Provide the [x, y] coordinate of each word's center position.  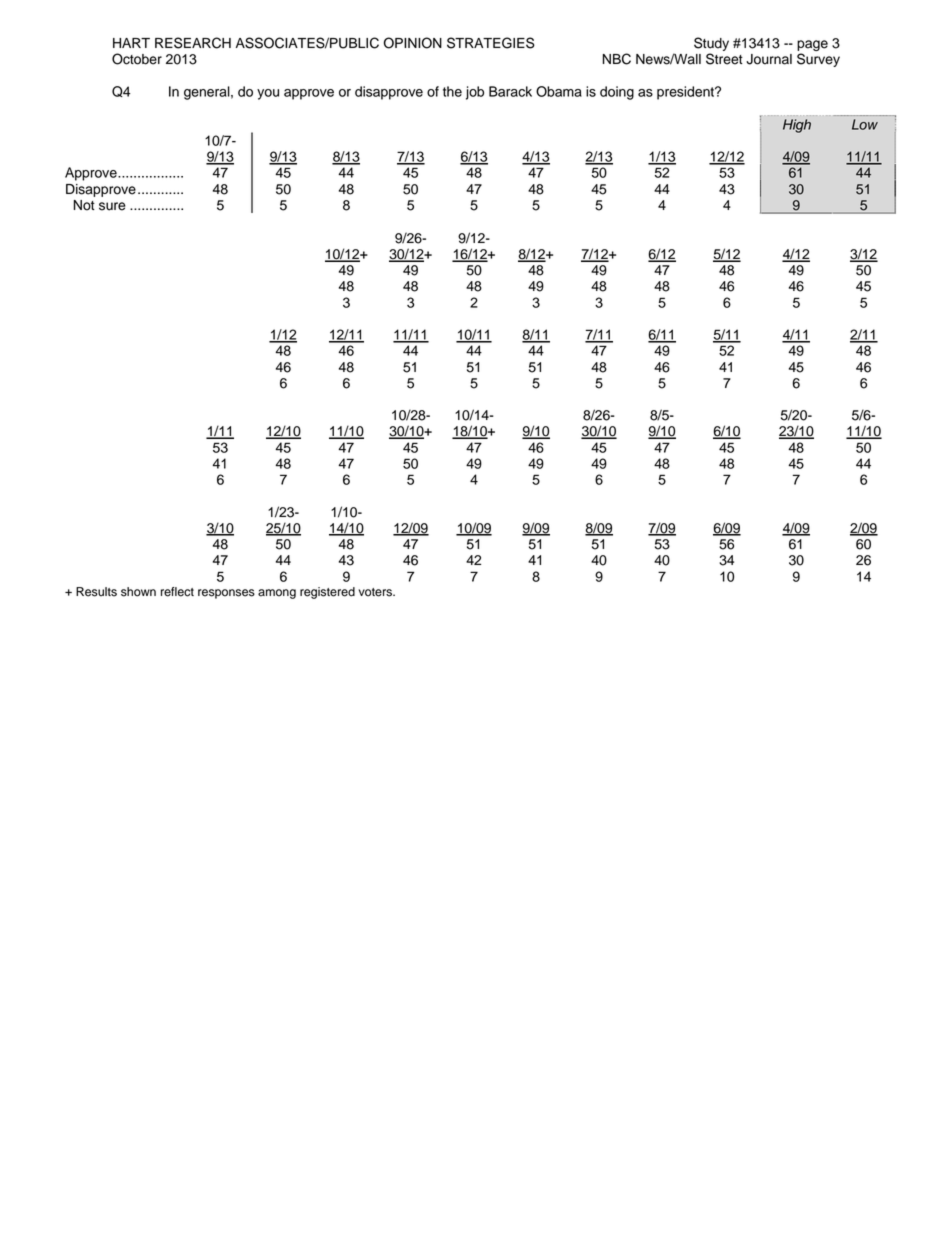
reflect [177, 592]
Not [84, 205]
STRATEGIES [491, 43]
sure [112, 206]
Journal [769, 59]
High [797, 126]
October [137, 59]
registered [327, 593]
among [277, 594]
